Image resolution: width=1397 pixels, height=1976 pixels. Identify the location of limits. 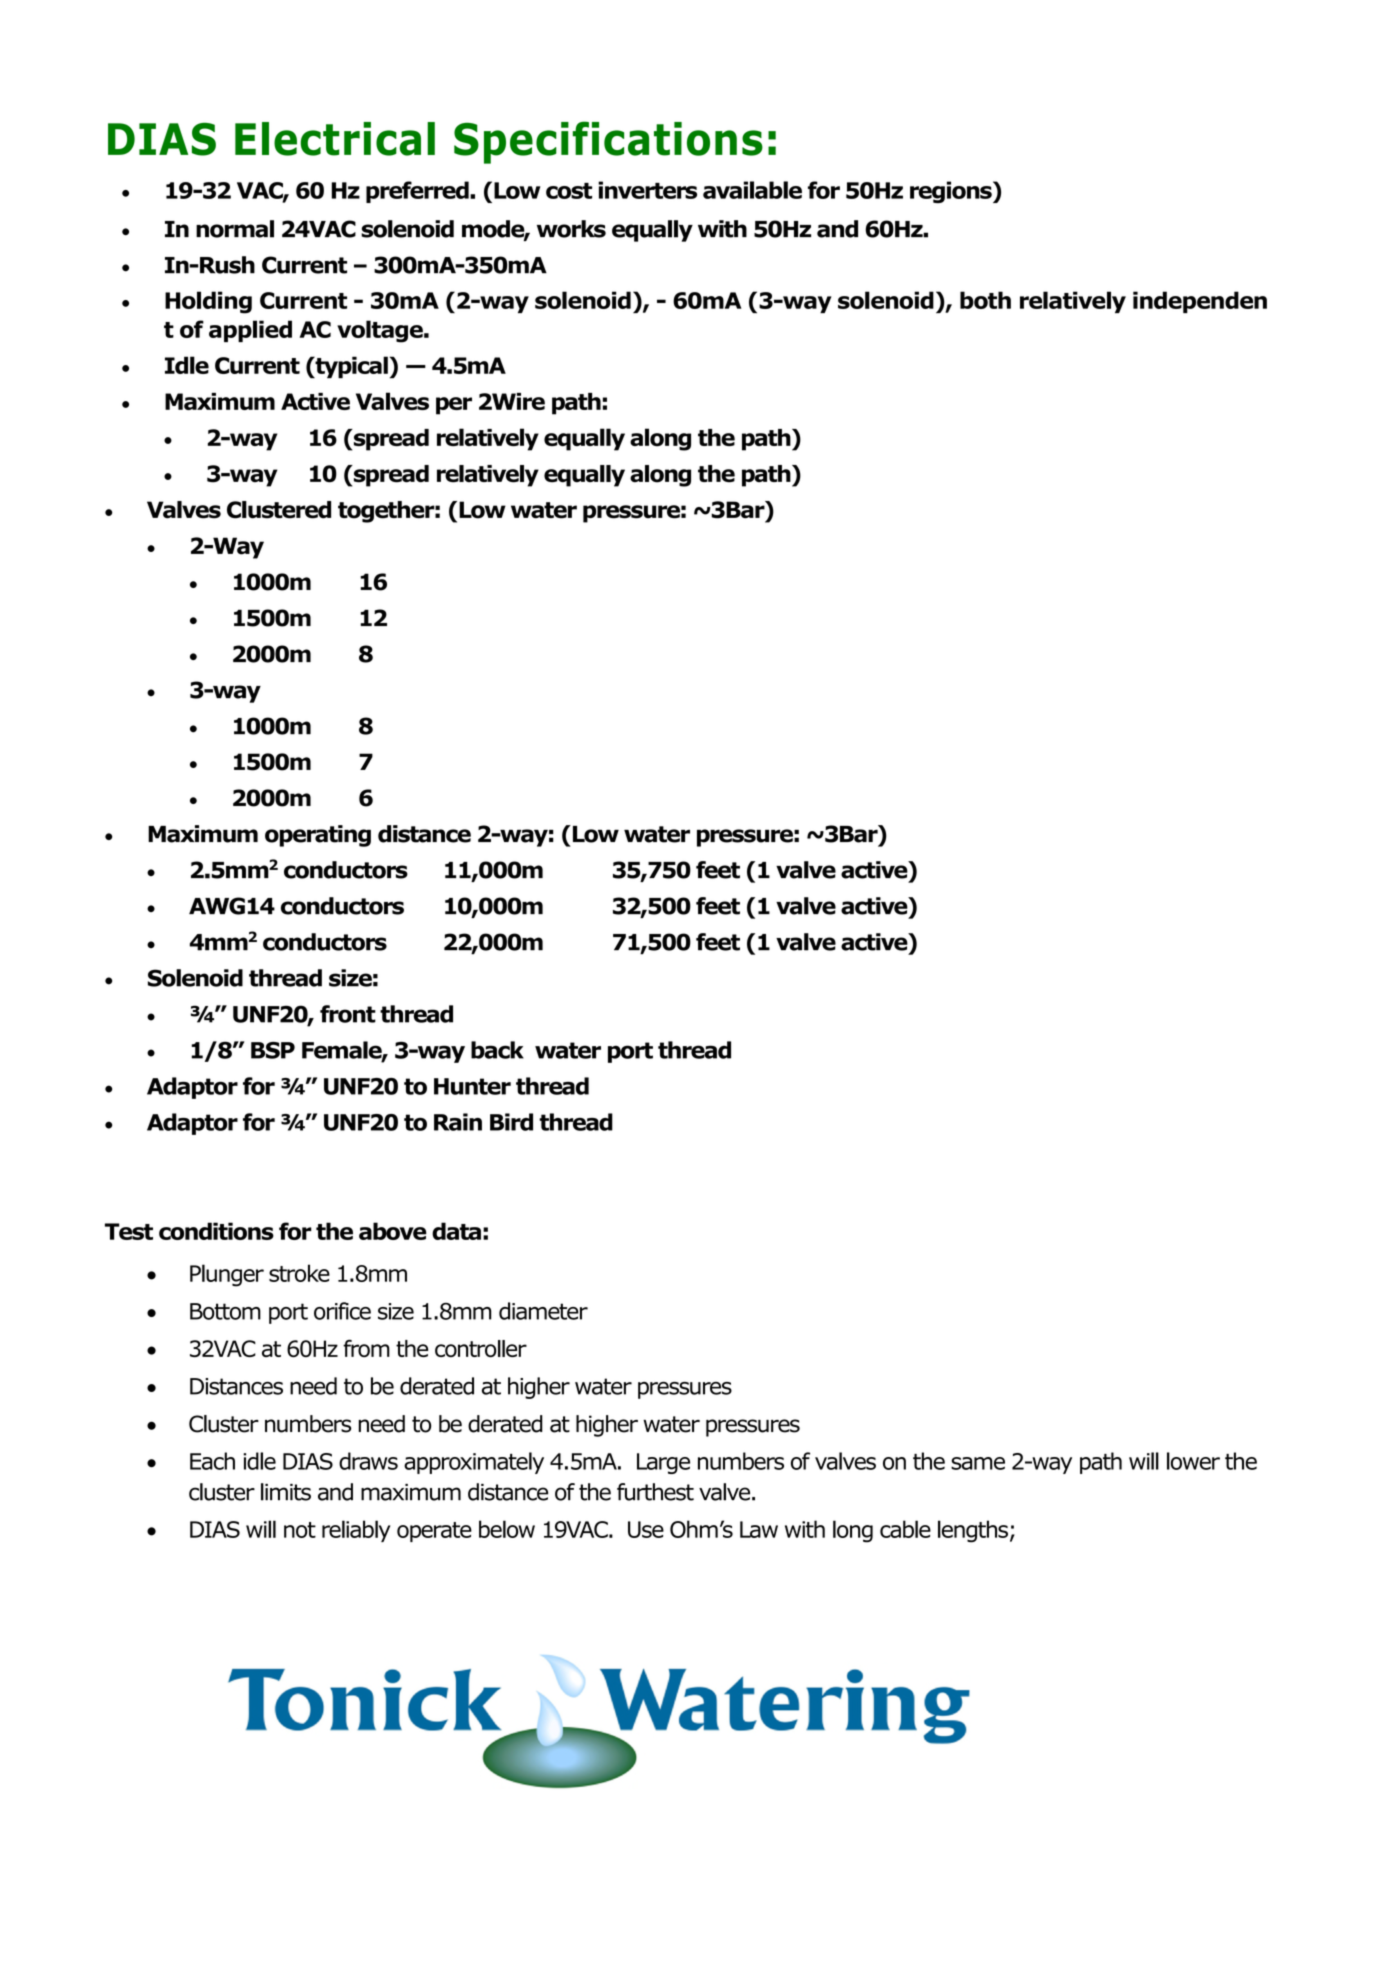
(286, 1492).
